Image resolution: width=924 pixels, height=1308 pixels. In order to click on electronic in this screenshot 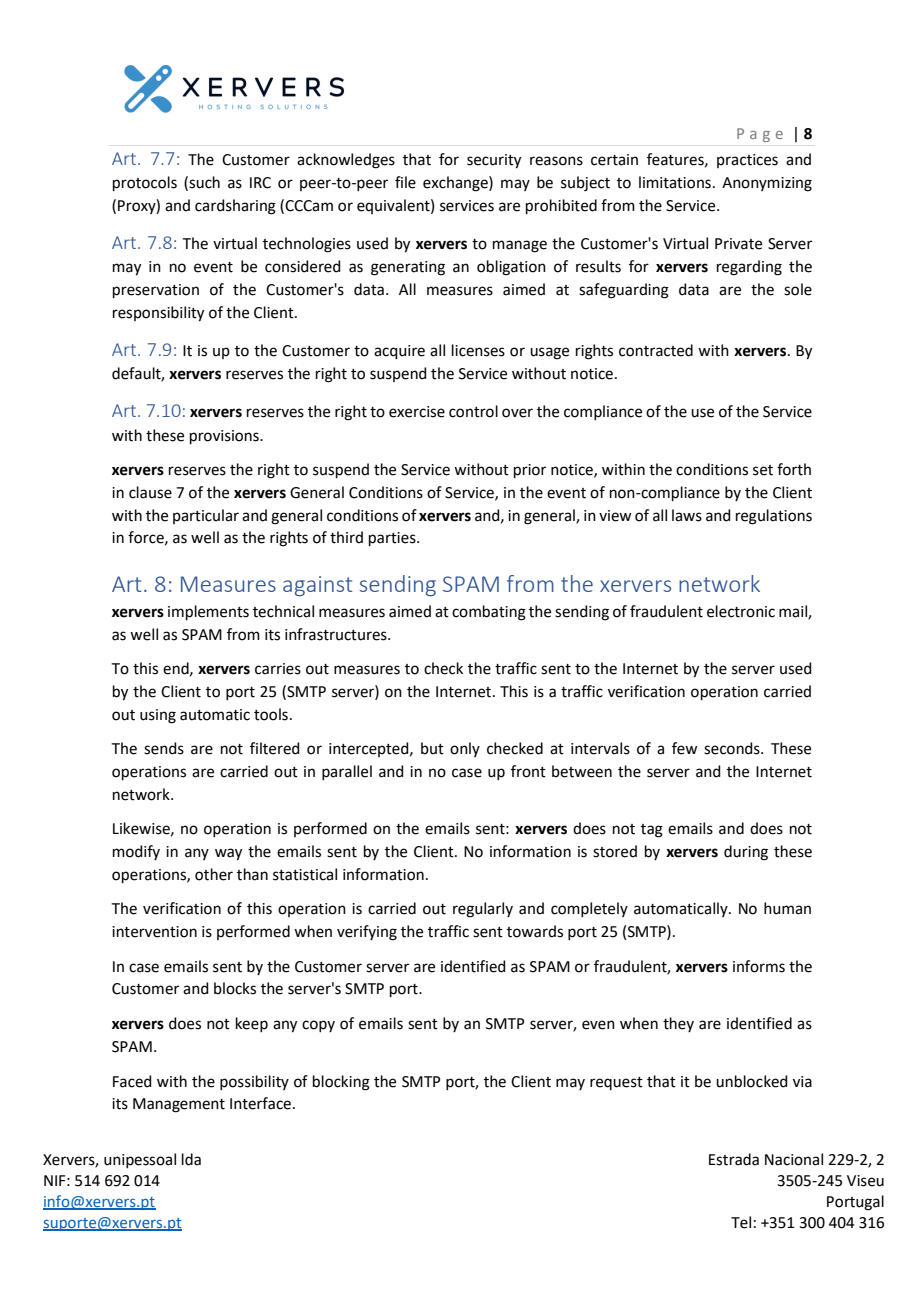, I will do `click(741, 611)`.
